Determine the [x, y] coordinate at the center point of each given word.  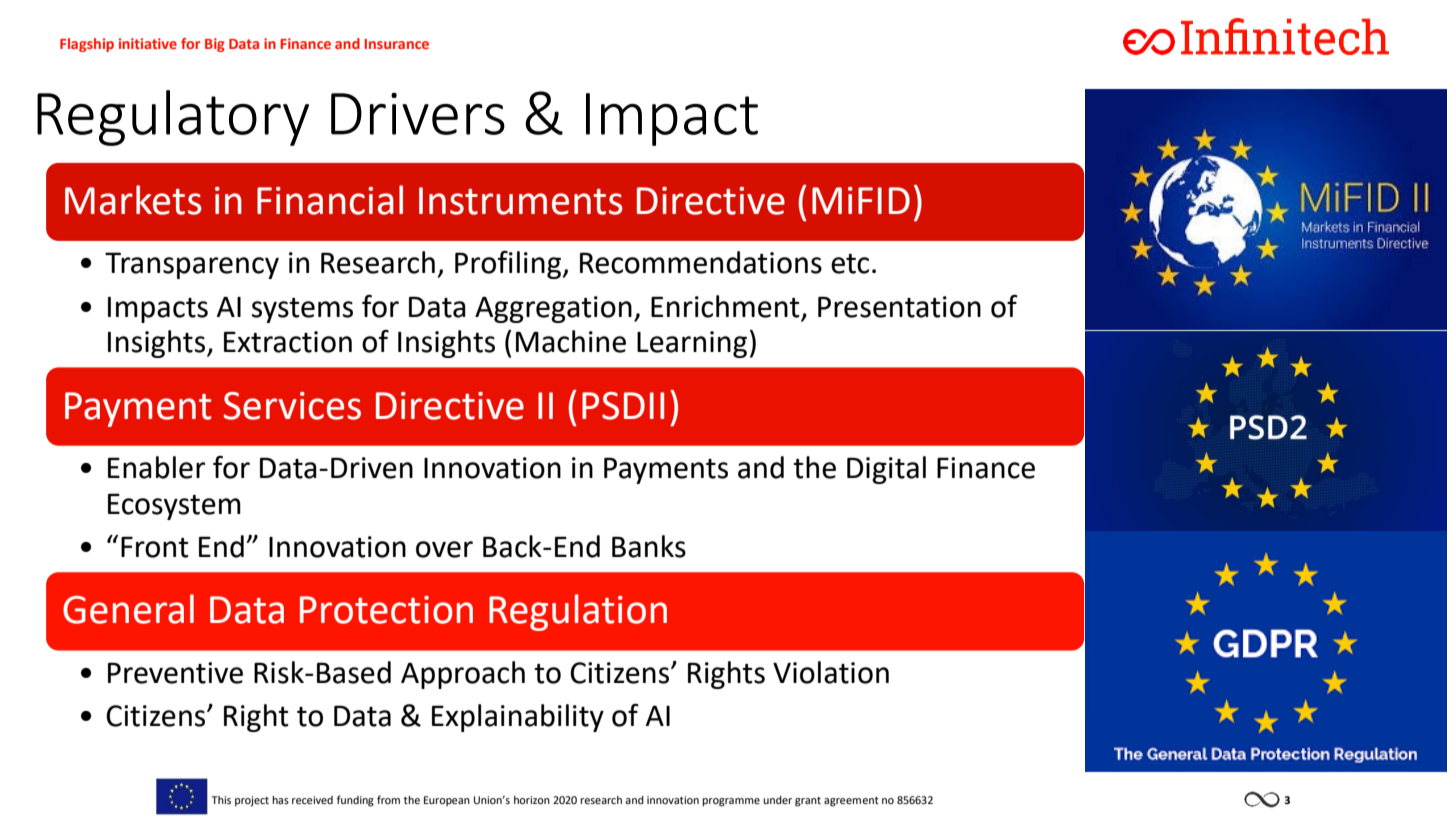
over [444, 549]
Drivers [418, 114]
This [221, 800]
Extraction [288, 342]
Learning [692, 344]
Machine [571, 341]
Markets [133, 200]
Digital [886, 470]
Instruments [521, 201]
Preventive [175, 673]
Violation [831, 672]
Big [215, 45]
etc [850, 264]
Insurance [396, 44]
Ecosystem [174, 506]
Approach [463, 675]
